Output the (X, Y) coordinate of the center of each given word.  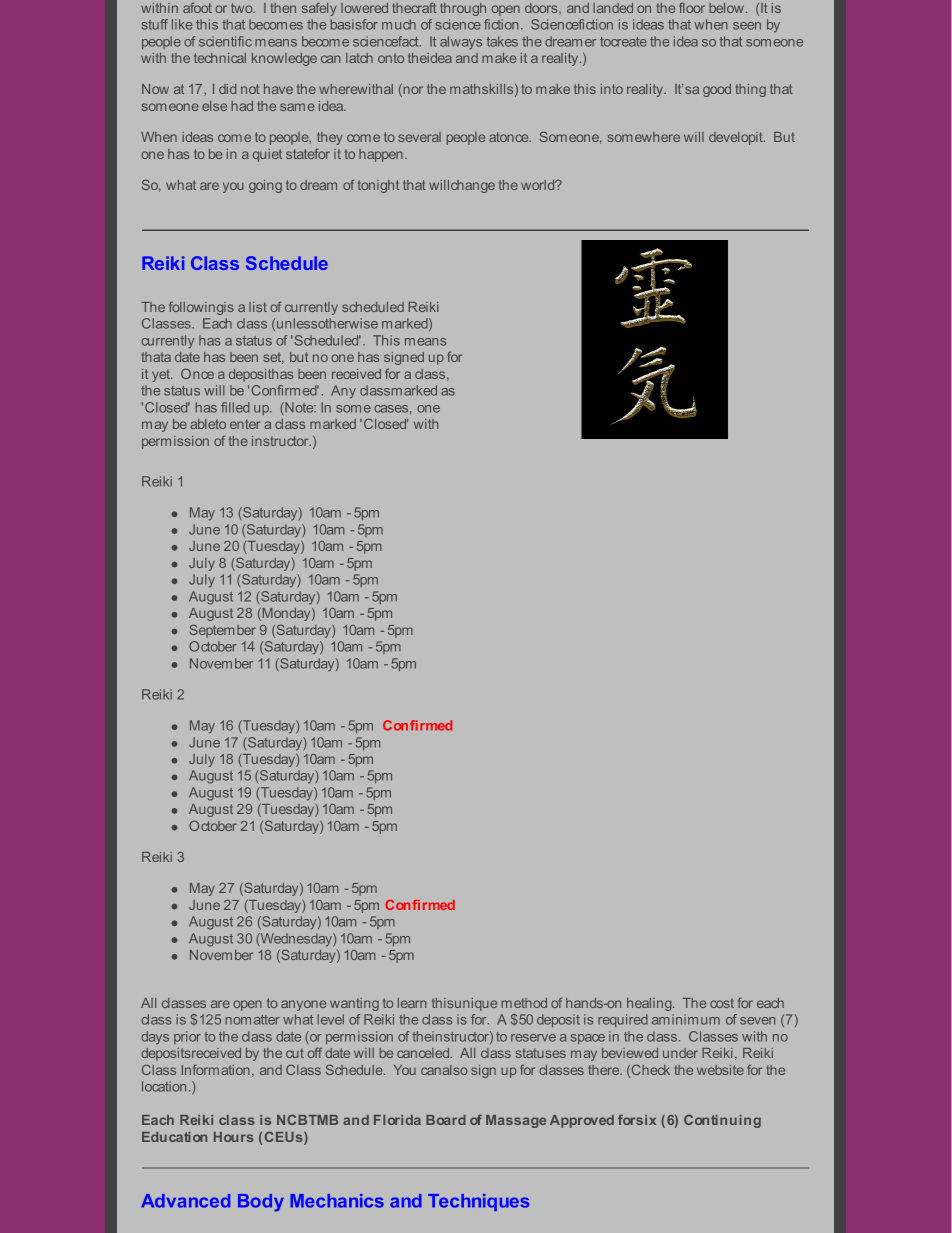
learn (412, 1003)
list (258, 307)
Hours (234, 1137)
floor (692, 7)
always (461, 43)
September (222, 631)
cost (722, 1003)
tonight (378, 186)
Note (299, 407)
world (539, 185)
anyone (303, 1005)
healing (650, 1004)
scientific (225, 41)
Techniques (478, 1202)
